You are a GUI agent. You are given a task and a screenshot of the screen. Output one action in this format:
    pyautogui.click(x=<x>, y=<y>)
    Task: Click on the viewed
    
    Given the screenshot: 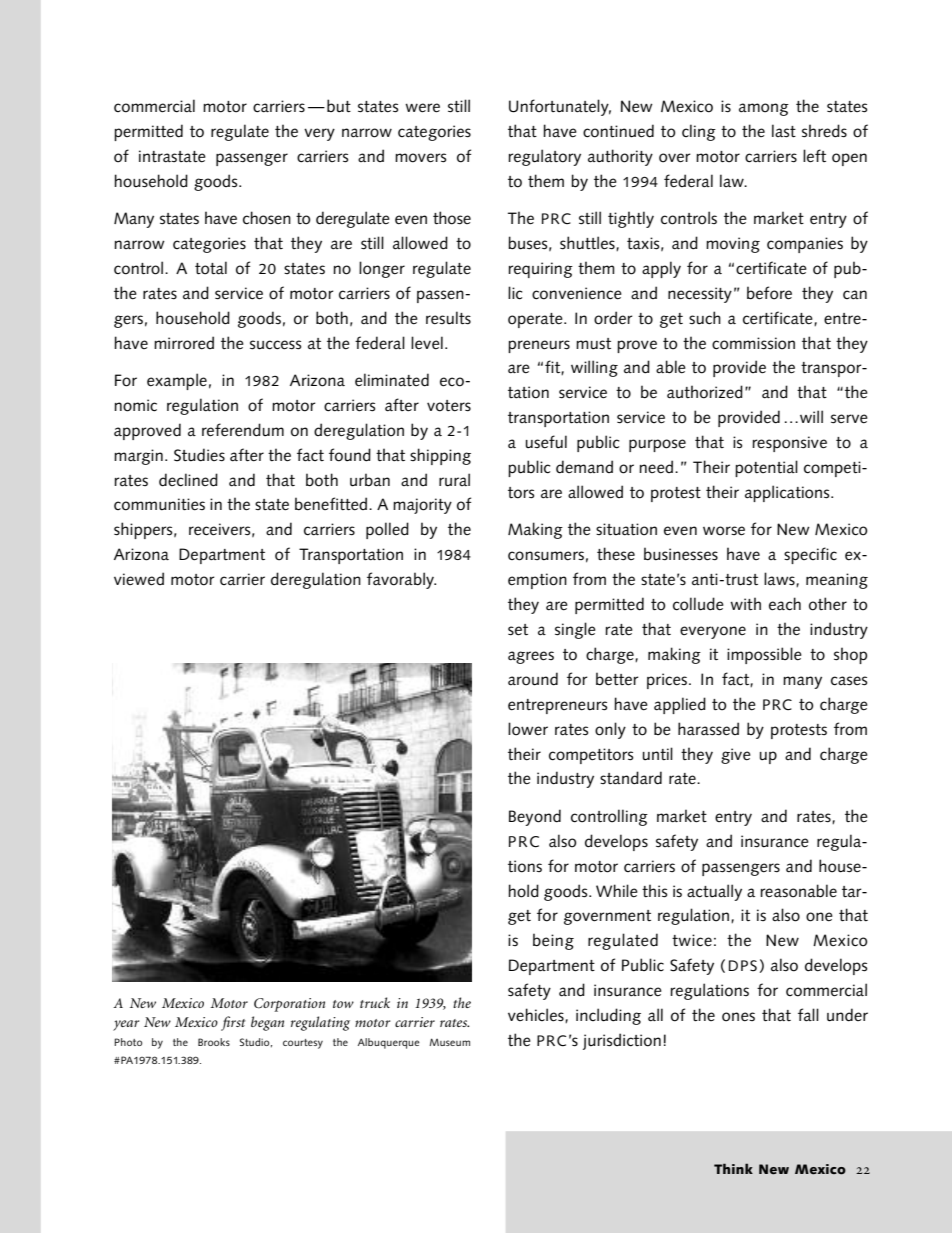 What is the action you would take?
    pyautogui.click(x=139, y=579)
